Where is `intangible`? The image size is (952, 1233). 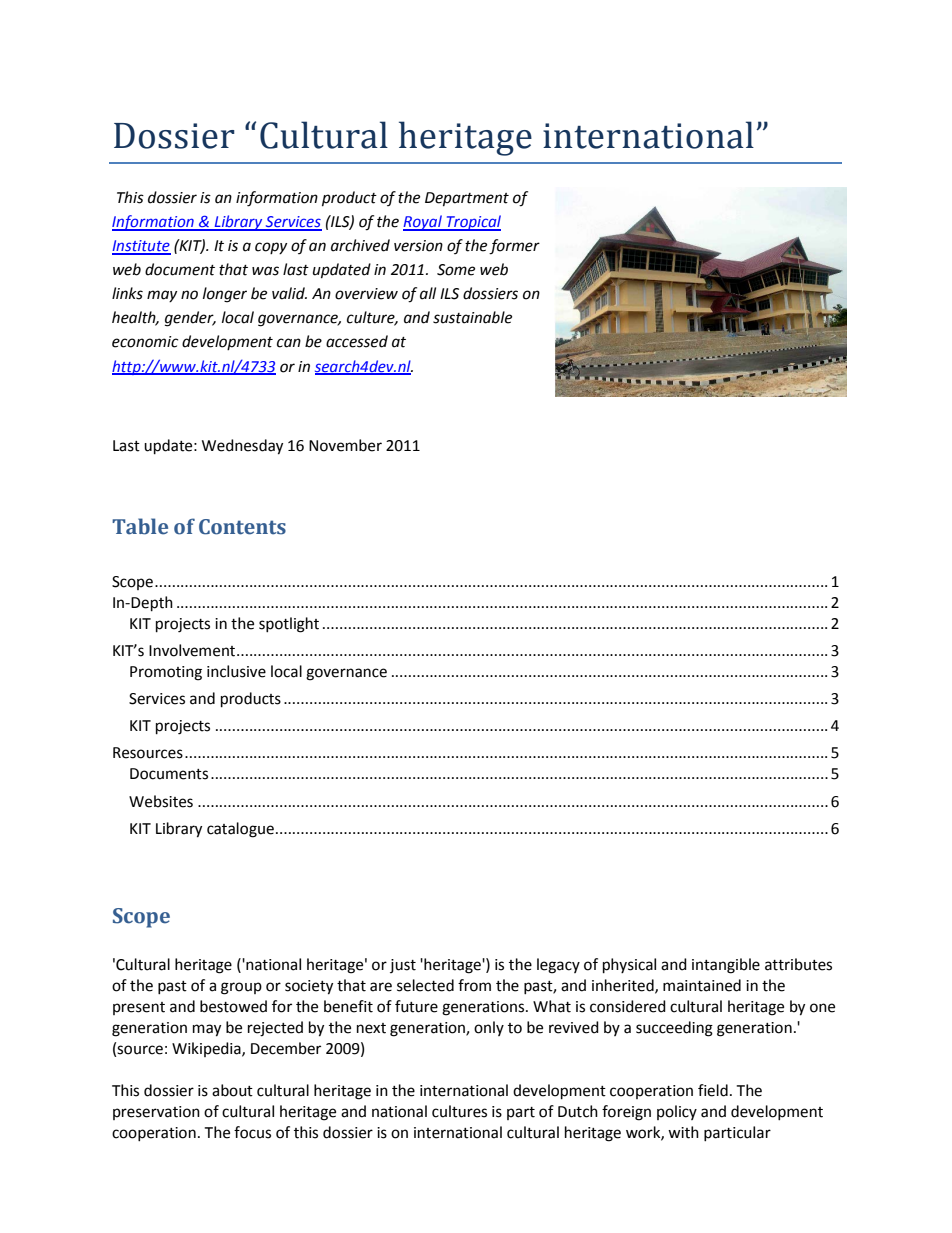 intangible is located at coordinates (726, 966).
